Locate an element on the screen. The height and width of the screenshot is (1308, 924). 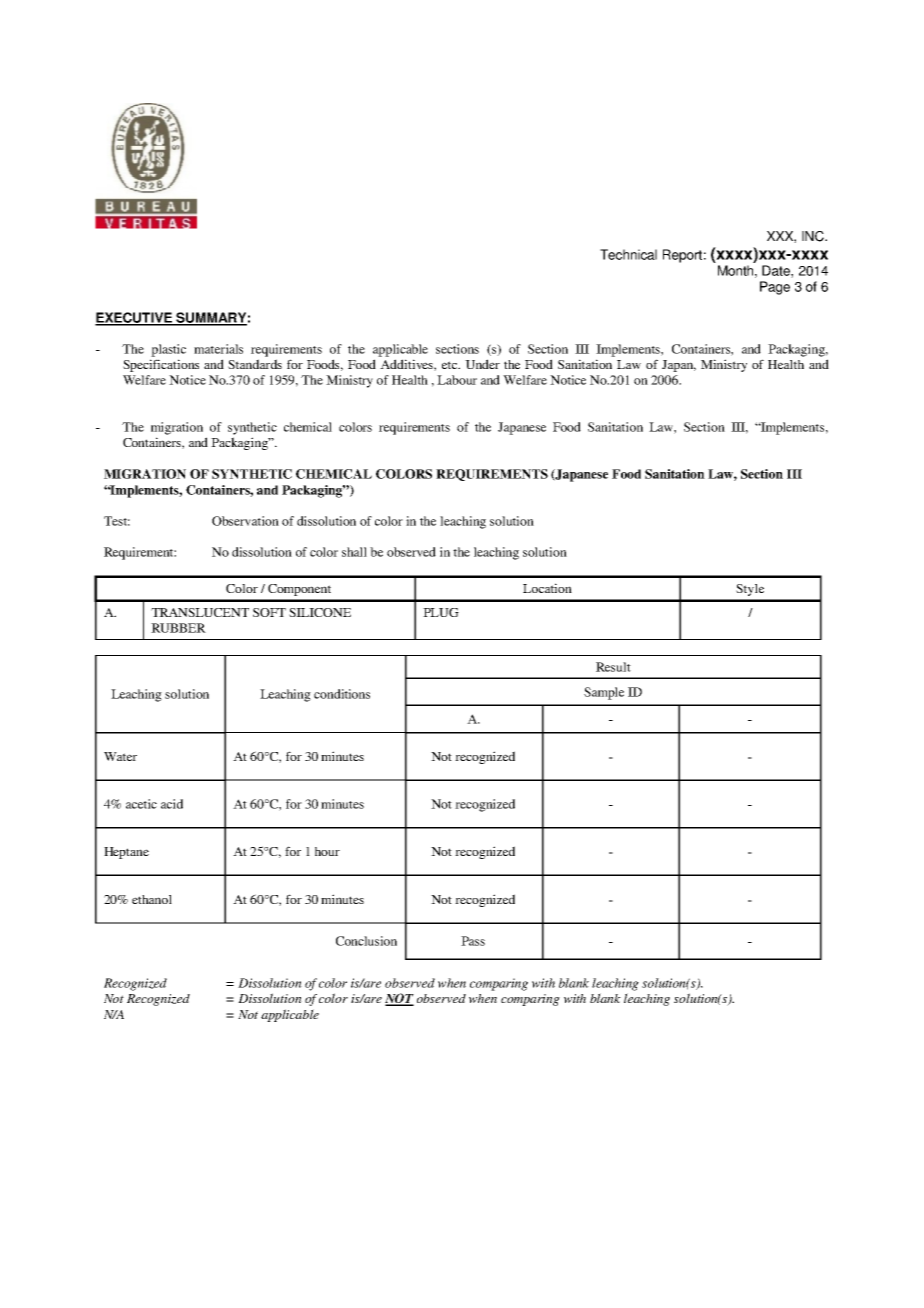
Specifications is located at coordinates (161, 365).
